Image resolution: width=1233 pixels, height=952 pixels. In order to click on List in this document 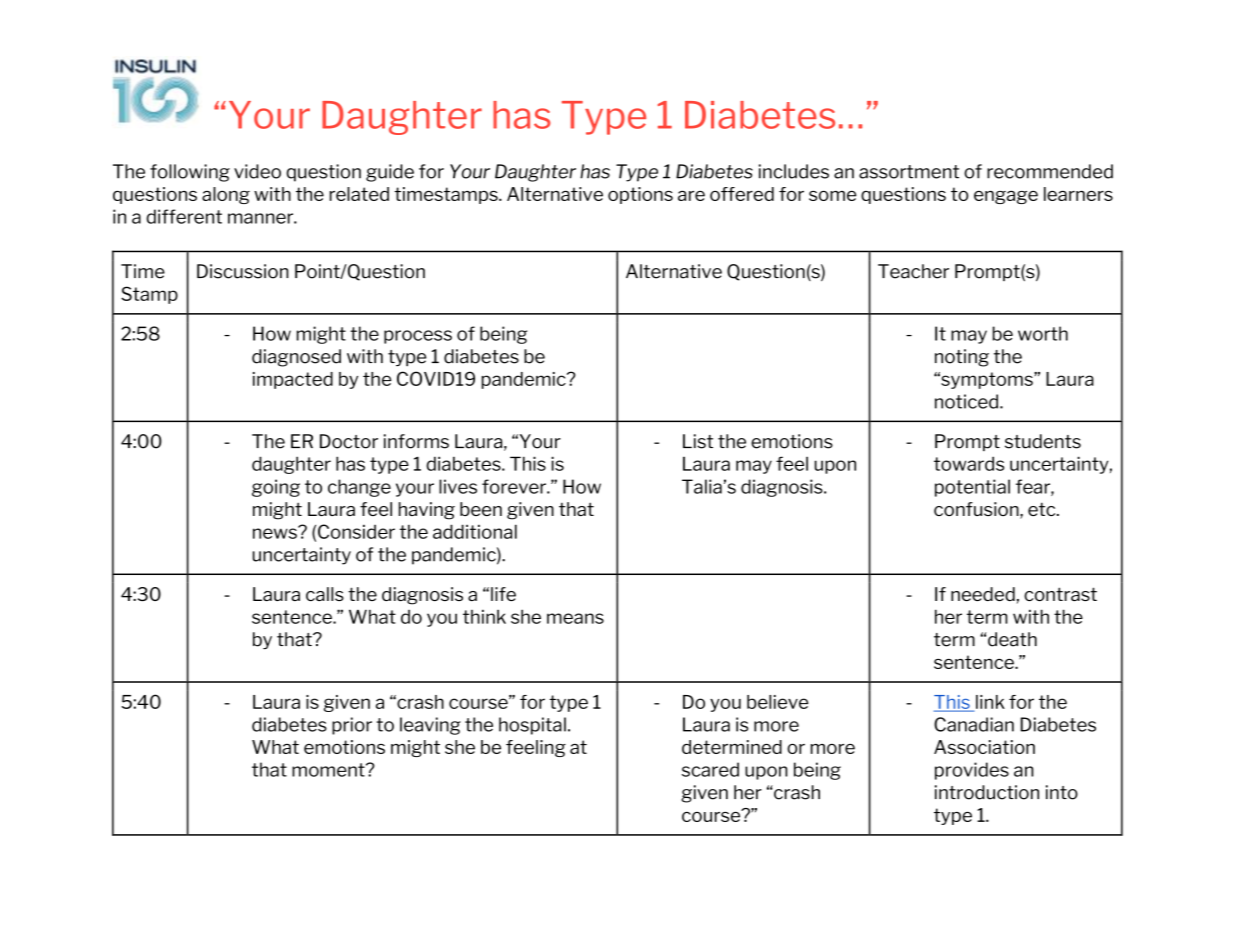, I will do `click(698, 441)`.
